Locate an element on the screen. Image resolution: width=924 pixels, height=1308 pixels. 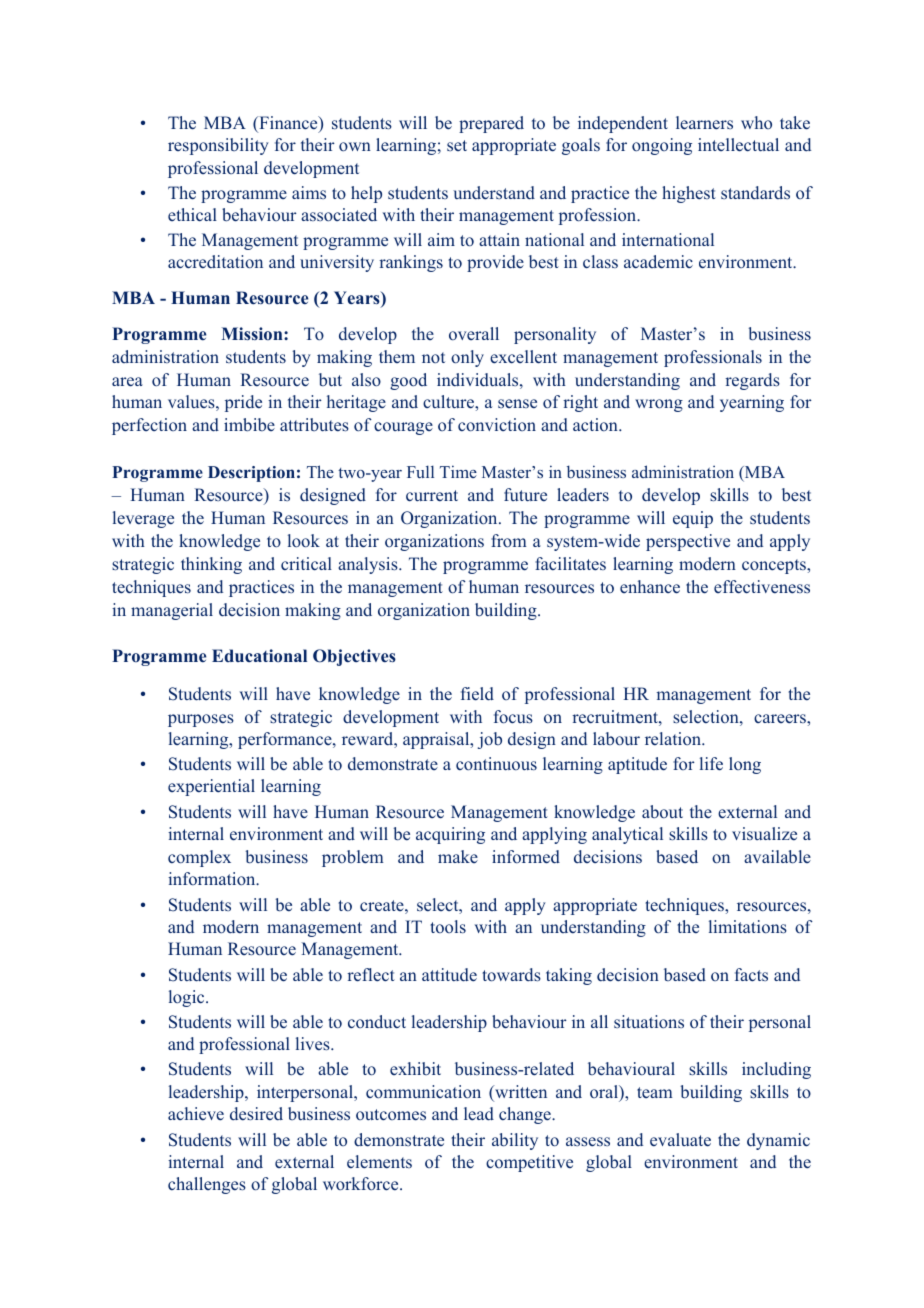
tools is located at coordinates (448, 927).
